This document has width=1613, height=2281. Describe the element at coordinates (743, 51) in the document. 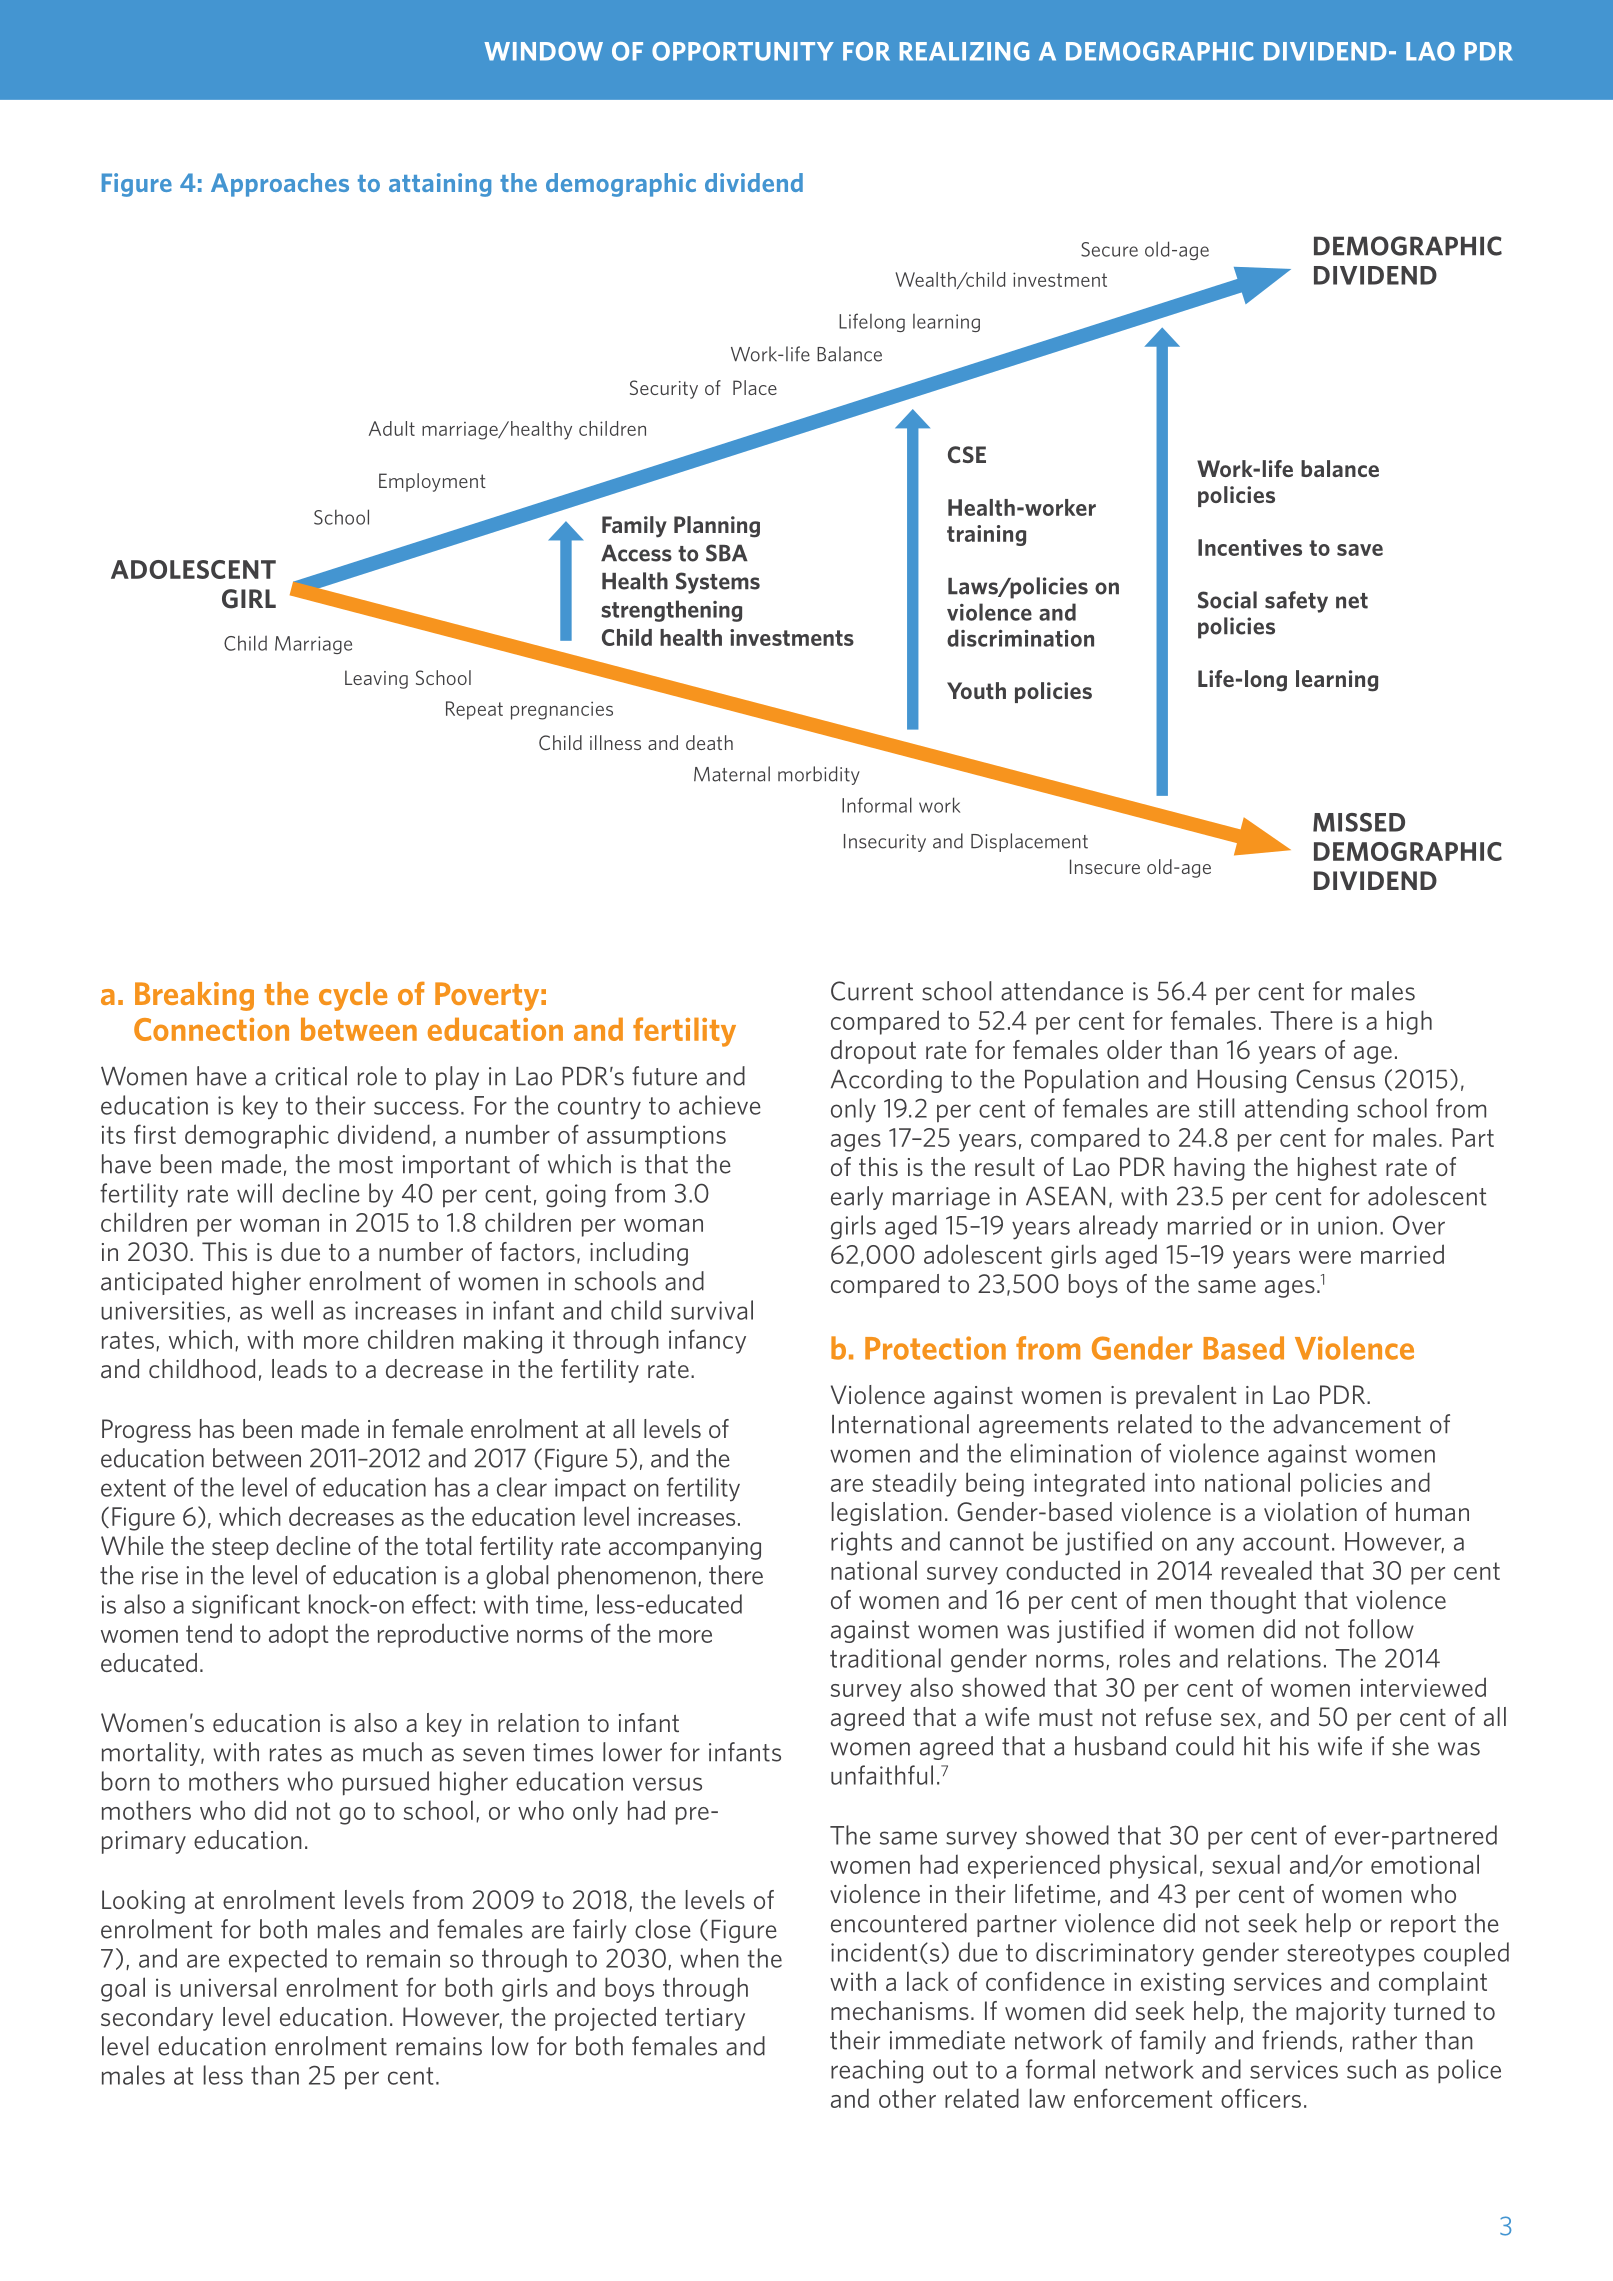

I see `OPPORTUNITY` at that location.
